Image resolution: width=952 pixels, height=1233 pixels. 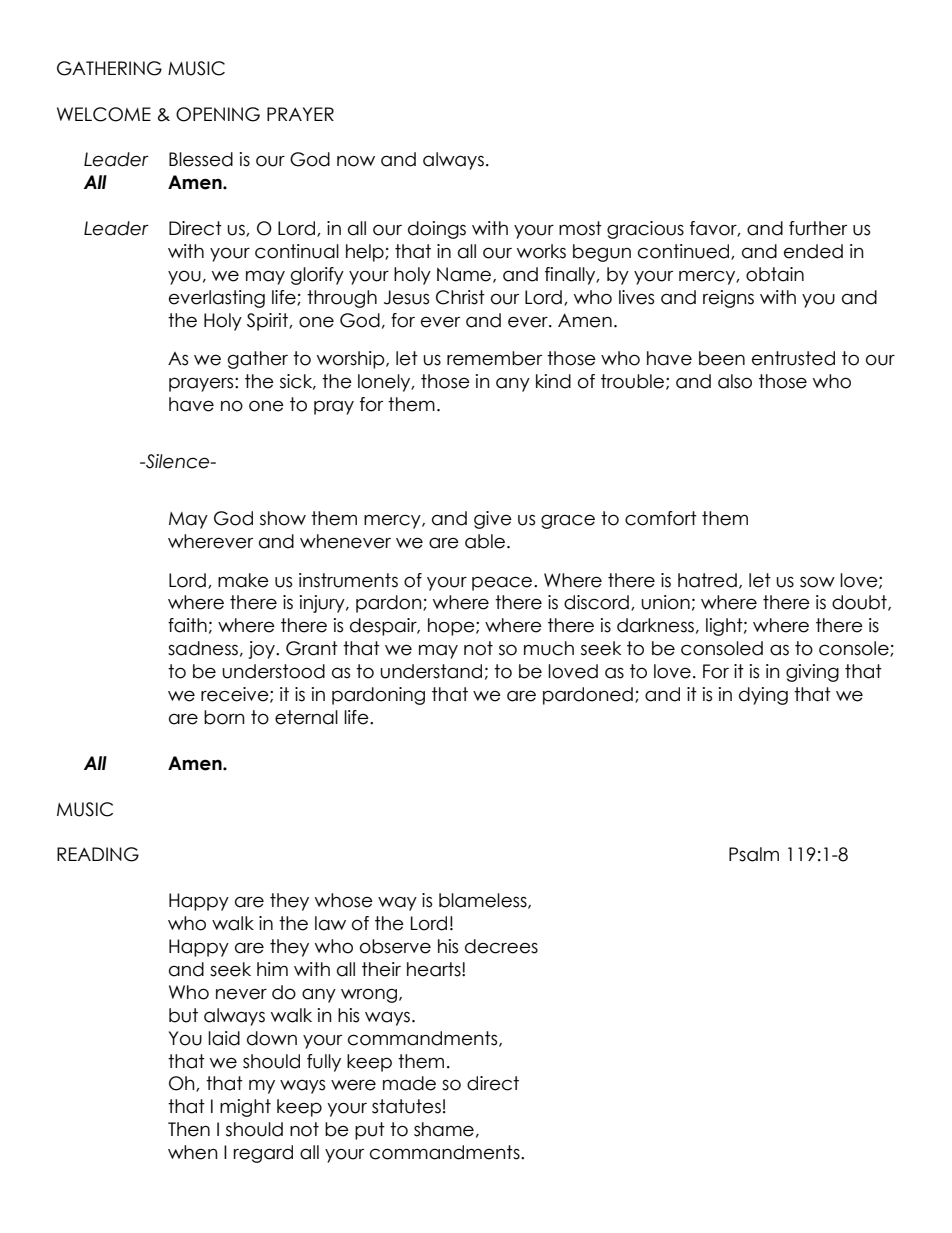 What do you see at coordinates (201, 159) in the screenshot?
I see `Blessed` at bounding box center [201, 159].
